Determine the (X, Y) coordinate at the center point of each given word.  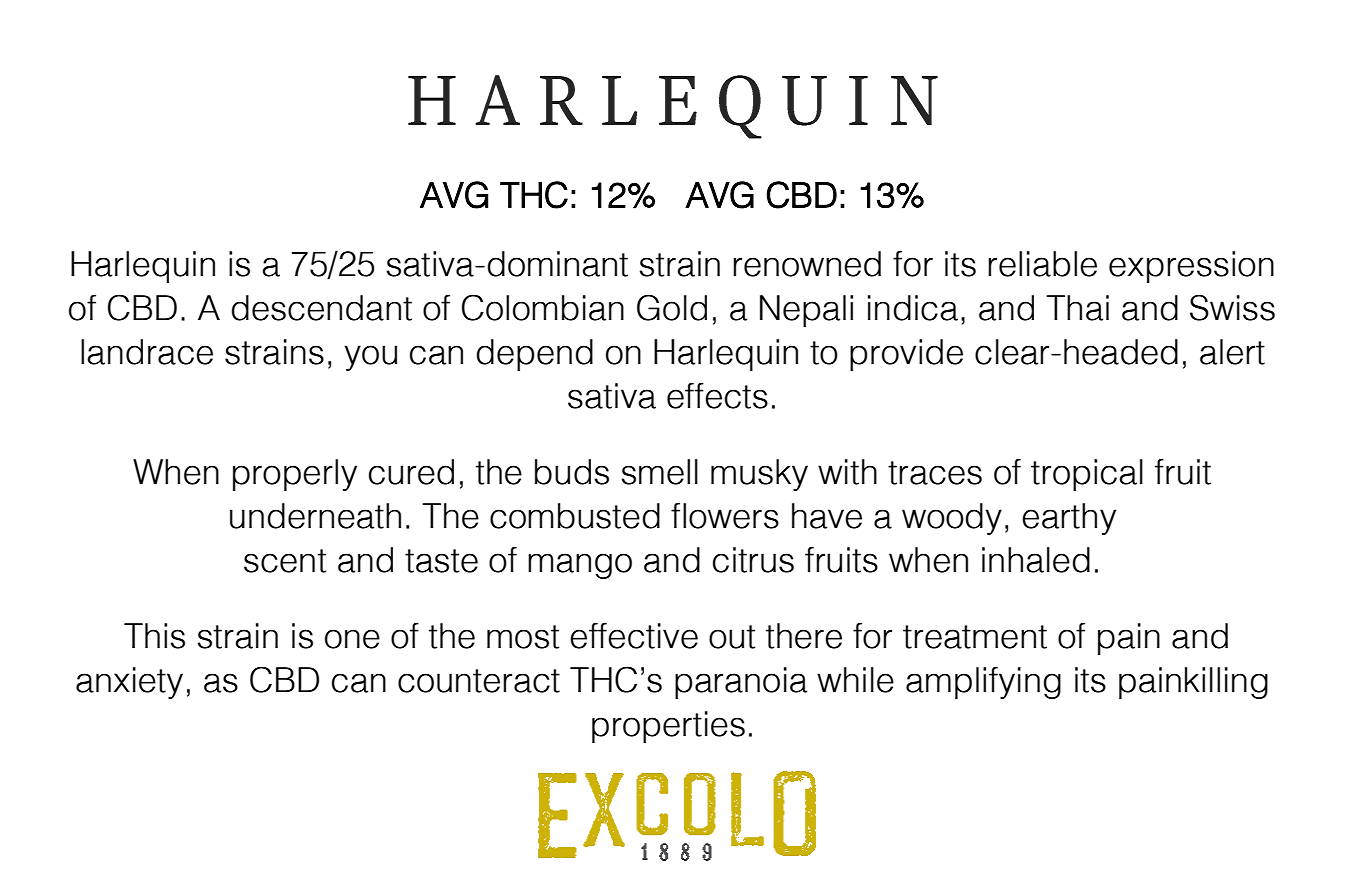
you (370, 358)
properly (295, 475)
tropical (1087, 475)
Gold (672, 307)
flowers (725, 515)
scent (285, 561)
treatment (975, 637)
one (352, 639)
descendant (321, 308)
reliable (1042, 264)
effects (717, 395)
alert (1232, 352)
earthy (1069, 519)
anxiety (129, 683)
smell (660, 472)
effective (634, 635)
